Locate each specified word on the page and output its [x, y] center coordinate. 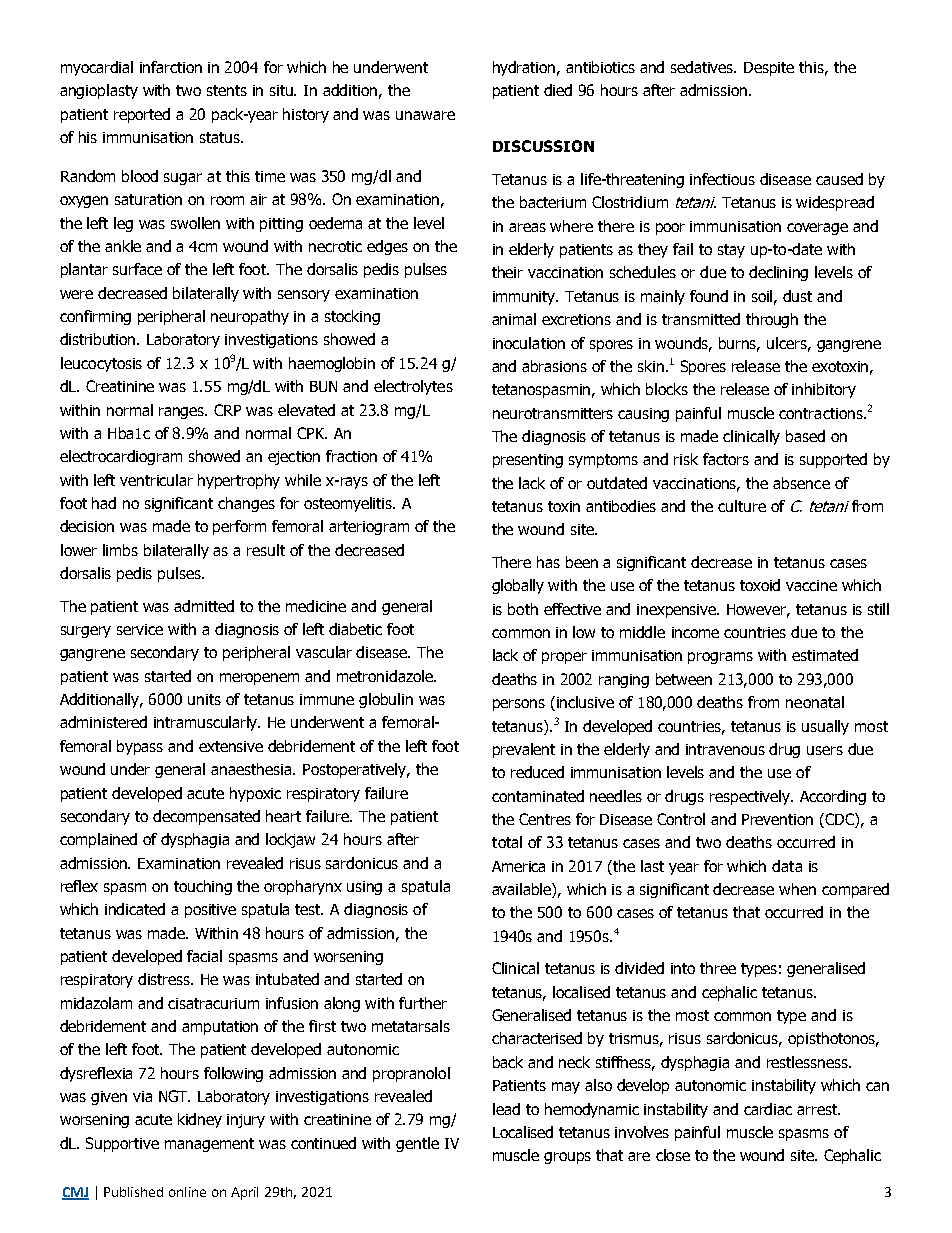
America [518, 866]
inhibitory [824, 390]
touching [203, 887]
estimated [825, 655]
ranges [183, 413]
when [797, 889]
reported [142, 115]
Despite [769, 69]
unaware [425, 115]
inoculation [529, 343]
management [209, 1145]
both [523, 609]
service [140, 629]
